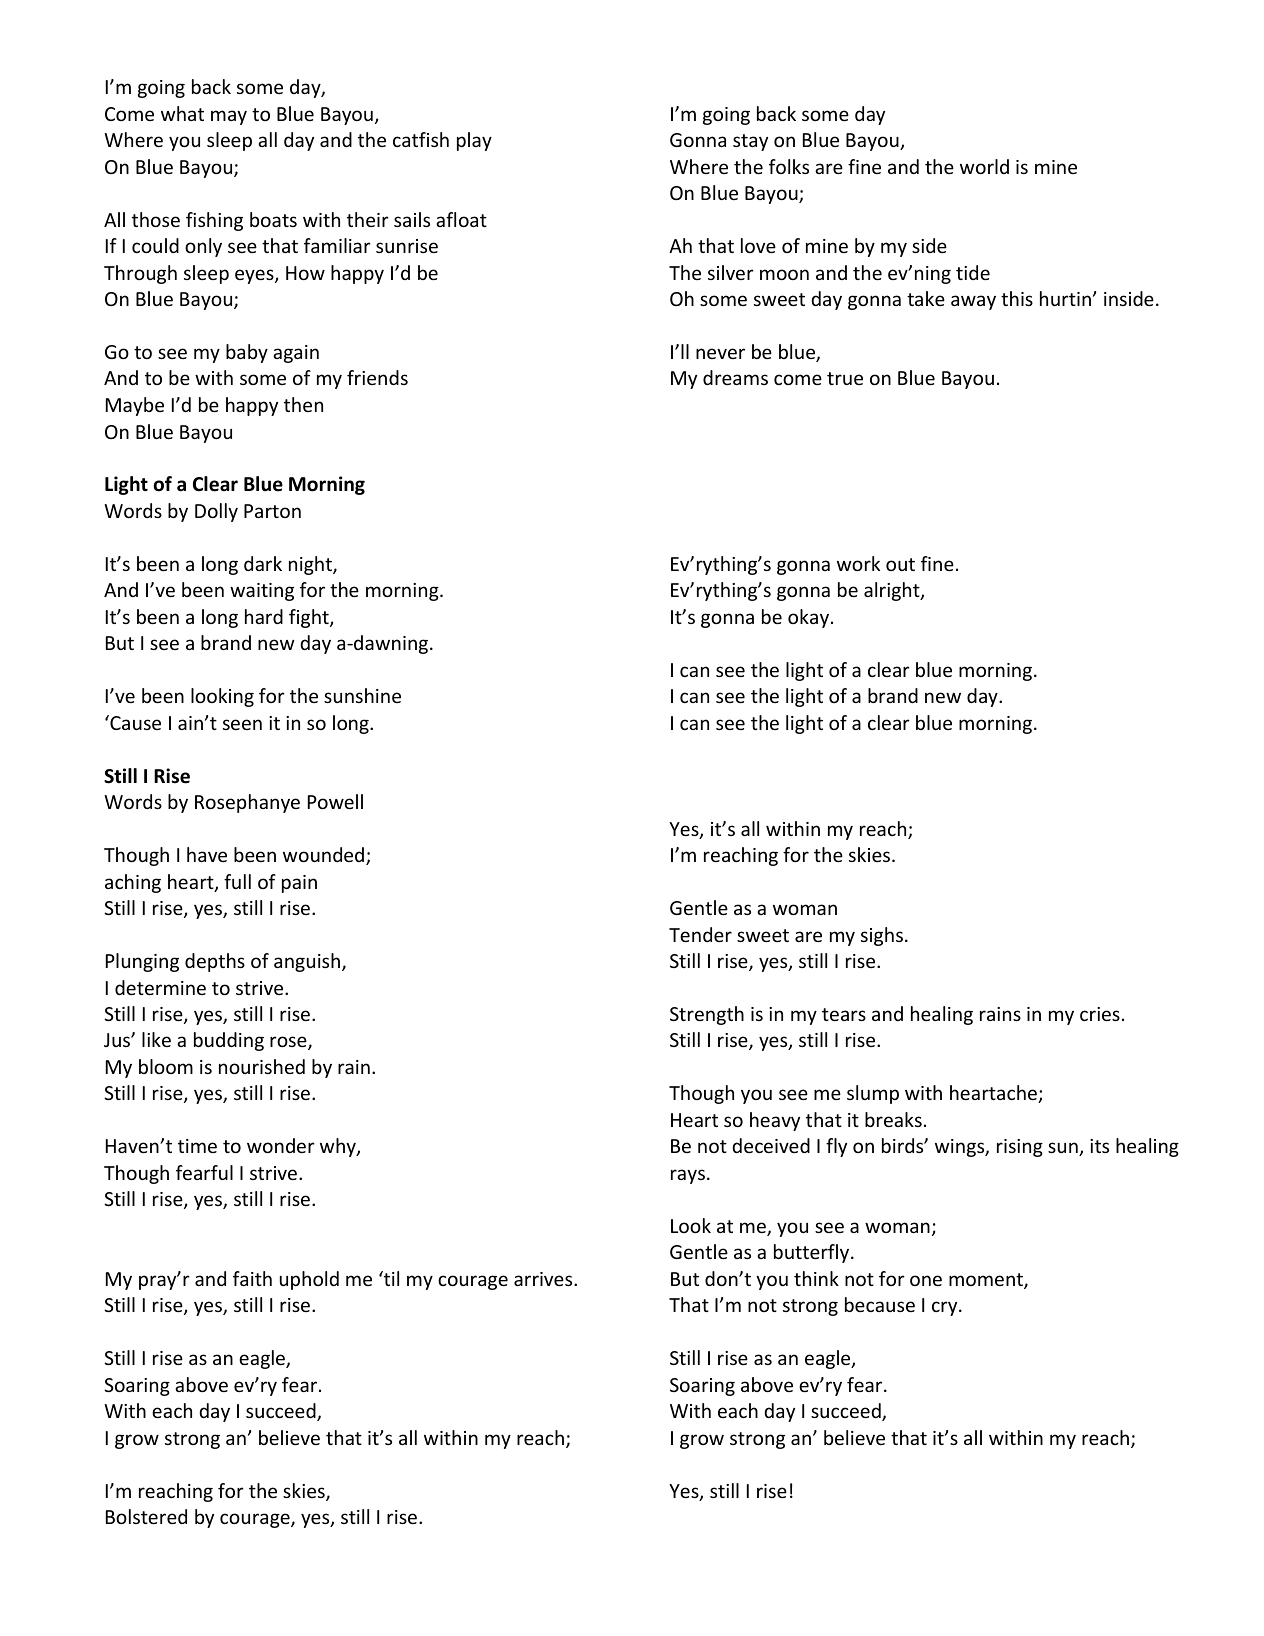 This screenshot has width=1264, height=1636. Describe the element at coordinates (707, 1015) in the screenshot. I see `Strength` at that location.
